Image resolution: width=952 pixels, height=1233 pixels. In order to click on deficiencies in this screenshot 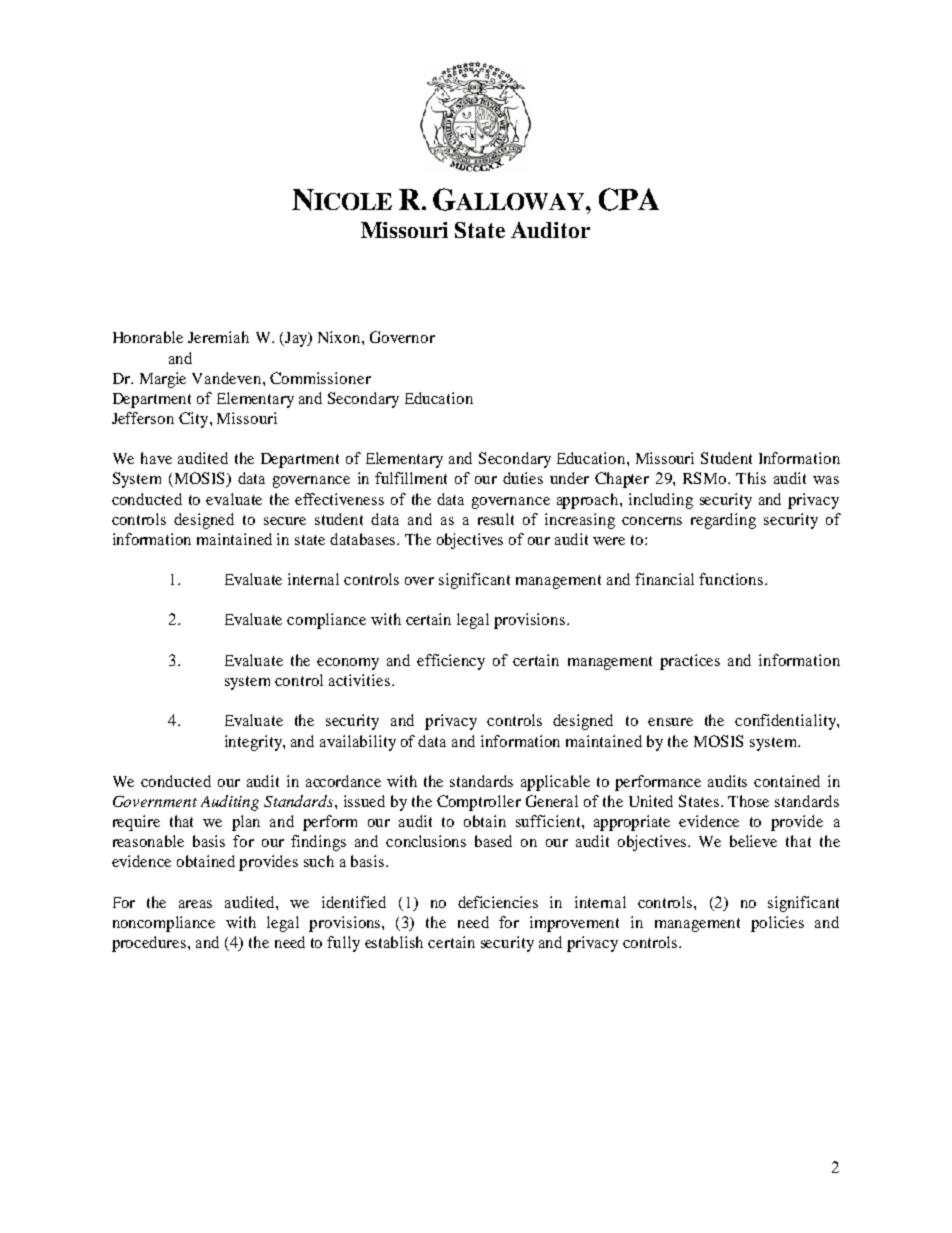, I will do `click(498, 902)`.
